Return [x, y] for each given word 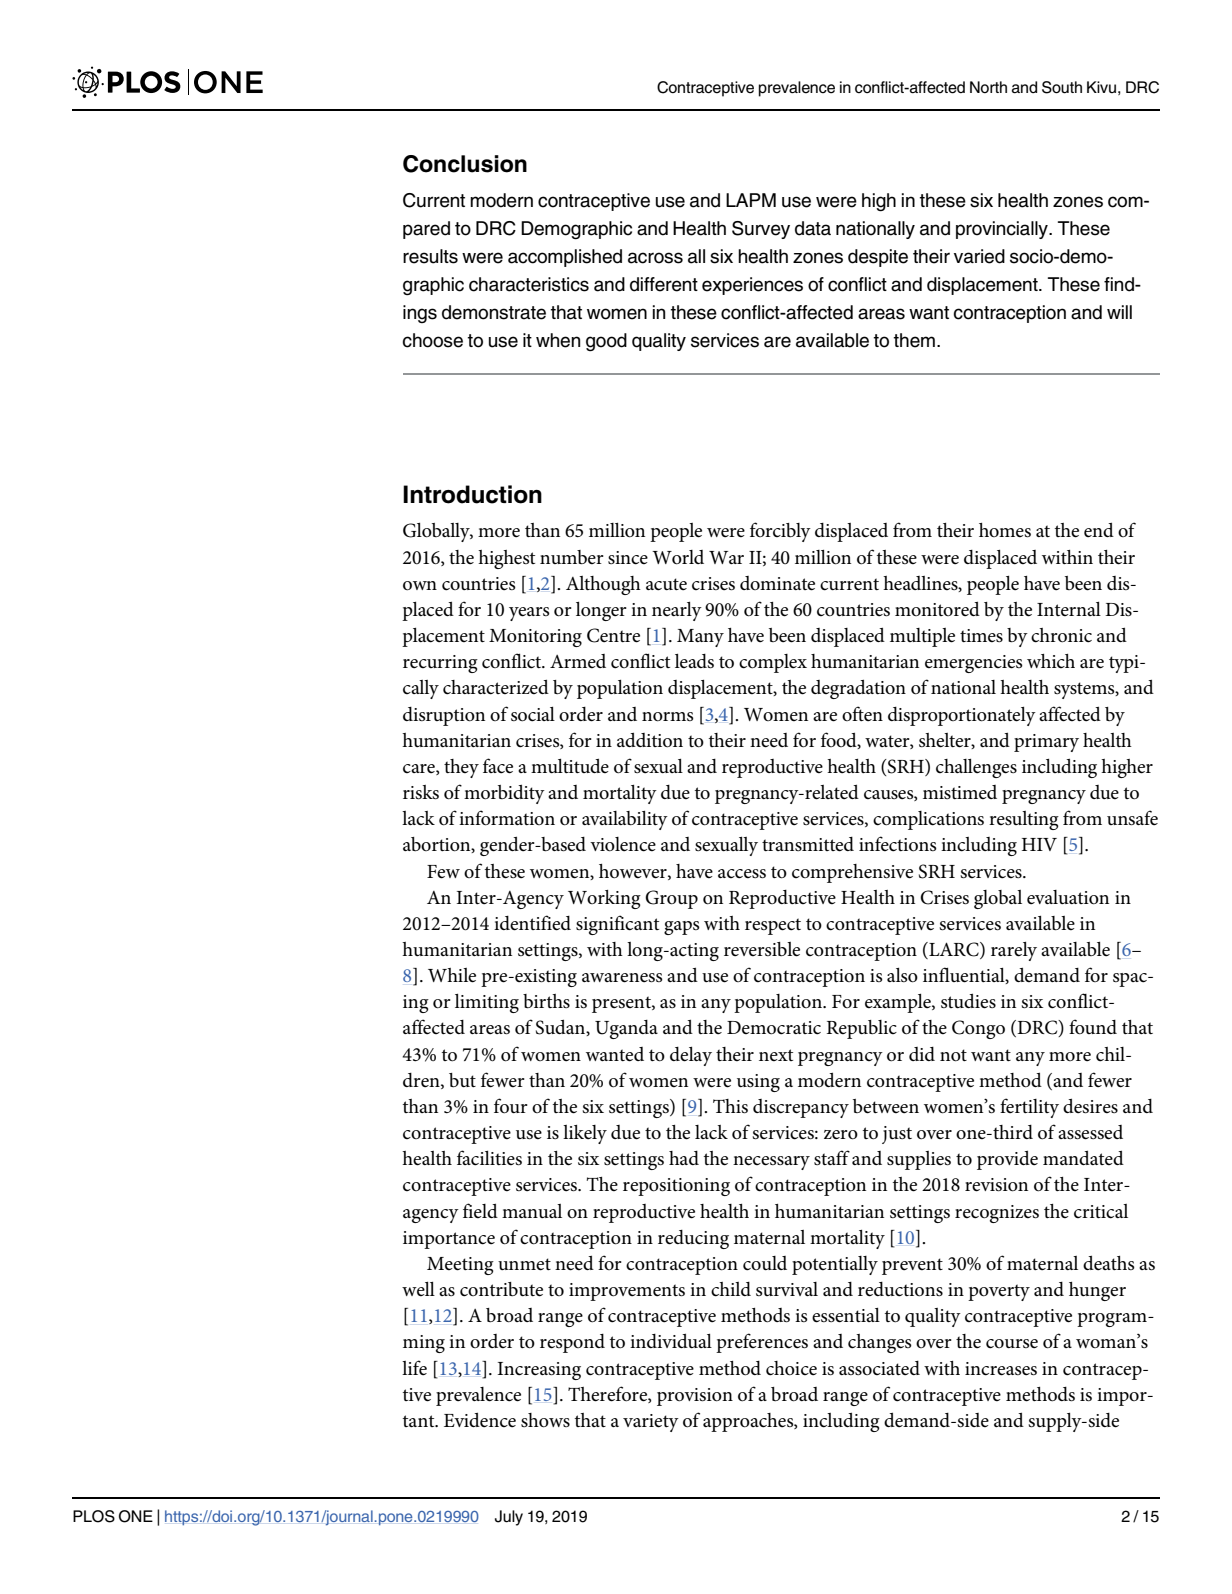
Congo [978, 1029]
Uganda [626, 1029]
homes [1005, 530]
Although [603, 585]
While [452, 975]
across [655, 258]
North [988, 87]
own [420, 586]
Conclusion [465, 164]
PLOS [94, 1516]
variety [651, 1423]
